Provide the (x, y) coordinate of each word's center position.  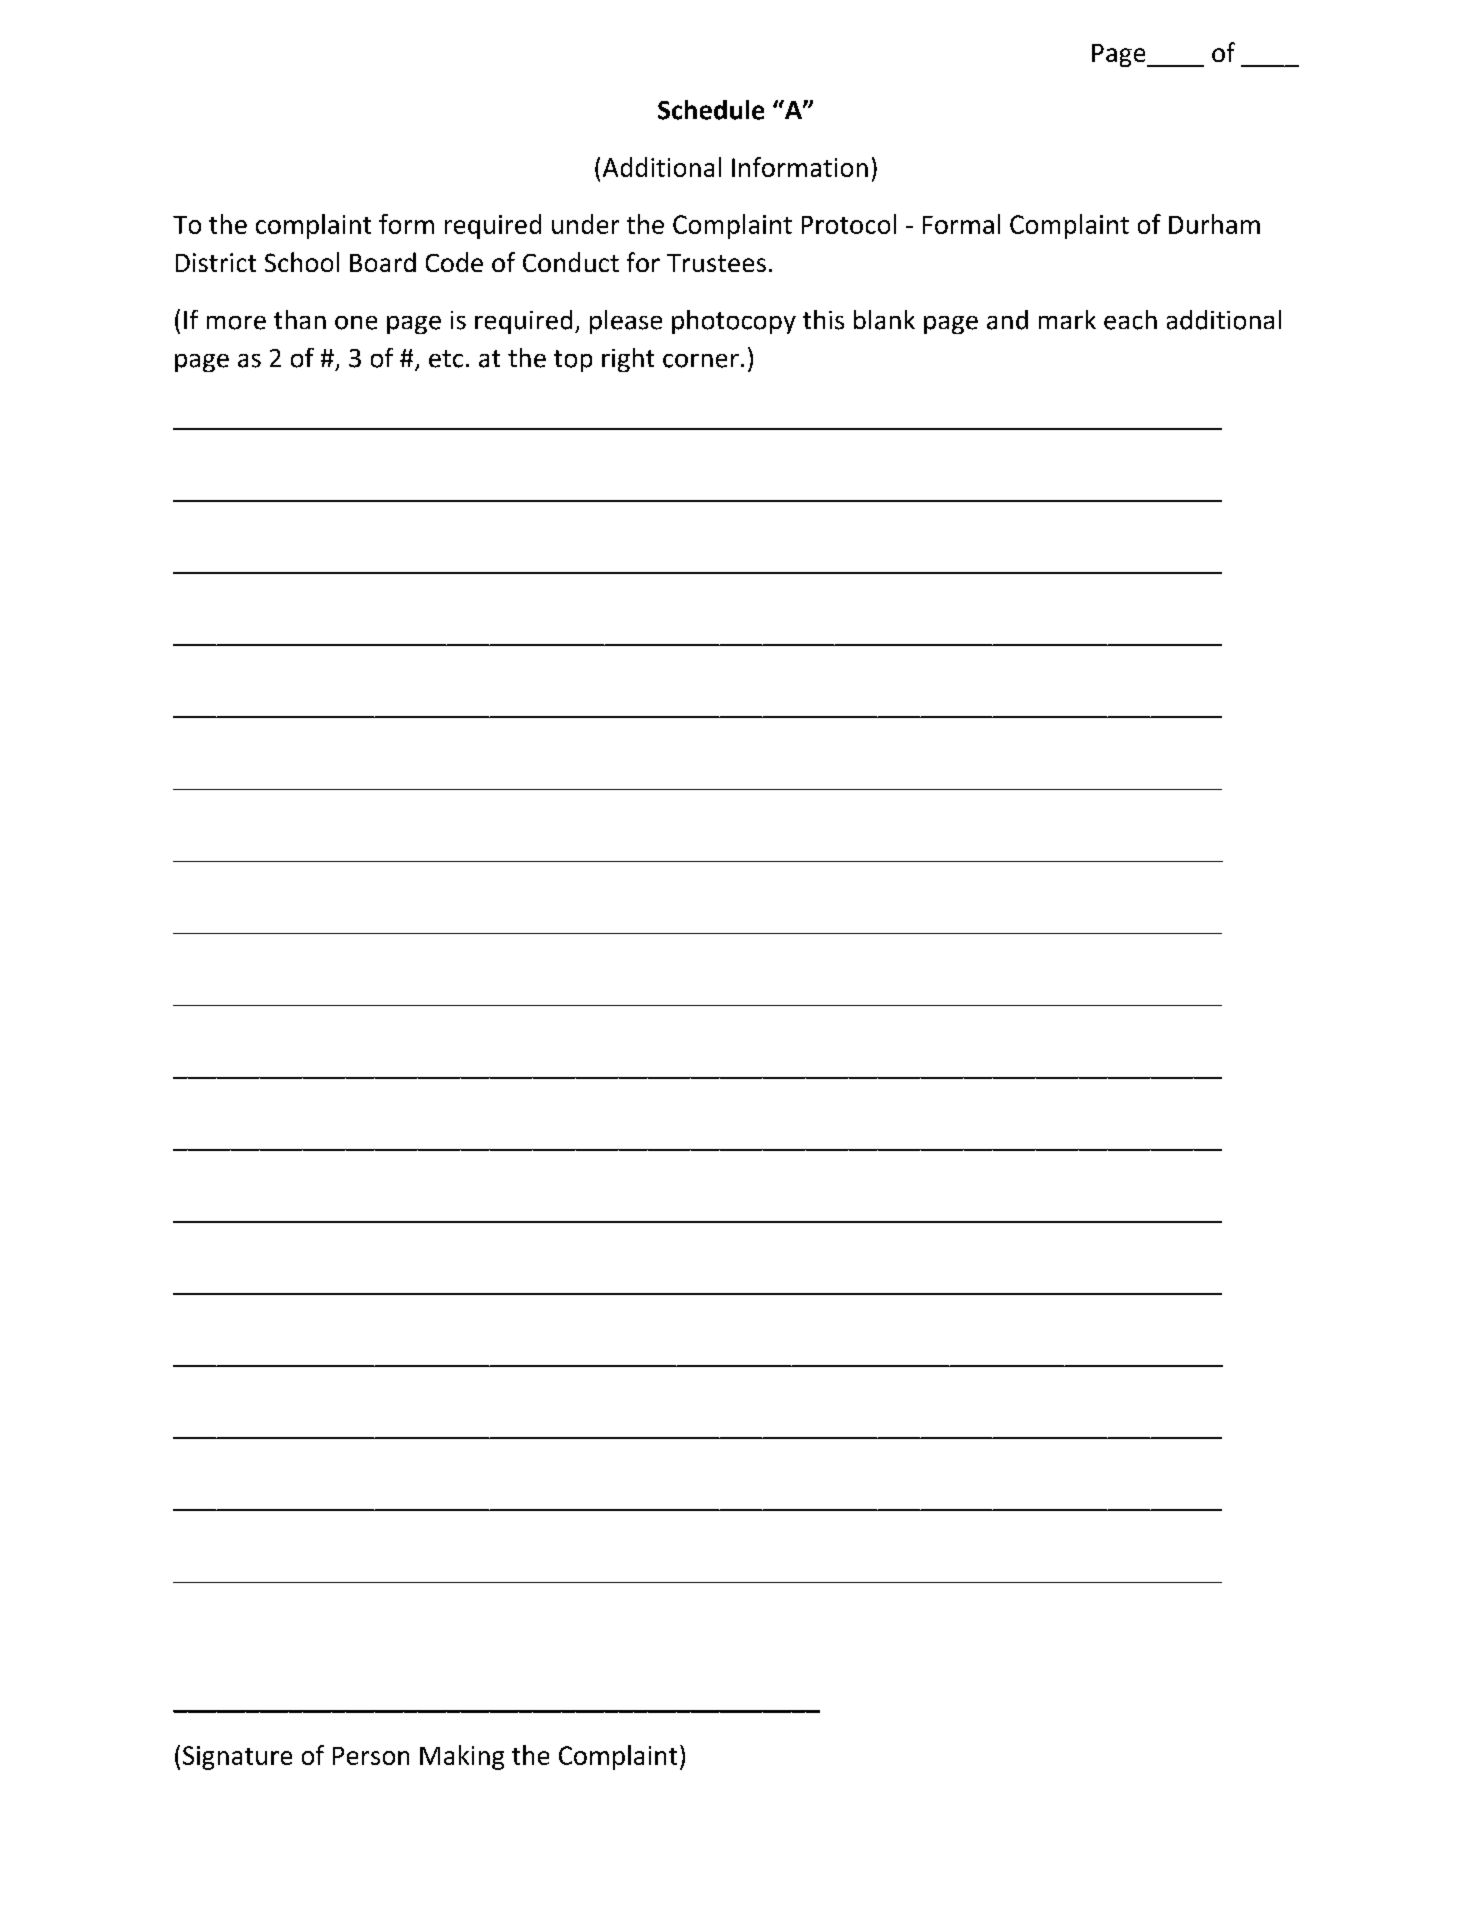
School (302, 262)
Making (462, 1757)
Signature (237, 1758)
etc (446, 359)
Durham (1214, 224)
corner (701, 361)
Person (371, 1756)
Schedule (711, 110)
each (1130, 320)
